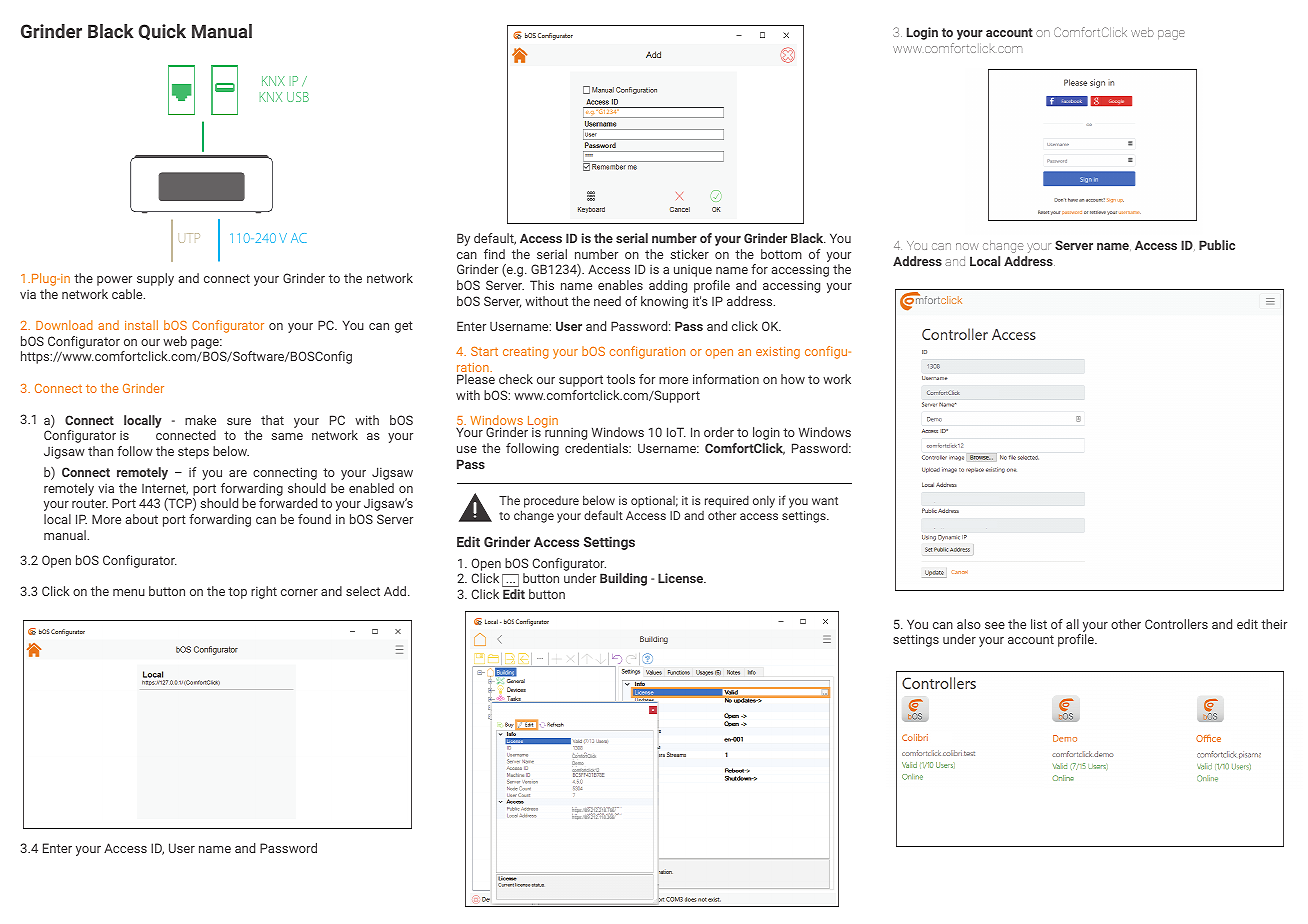  I want to click on knowing, so click(664, 302).
